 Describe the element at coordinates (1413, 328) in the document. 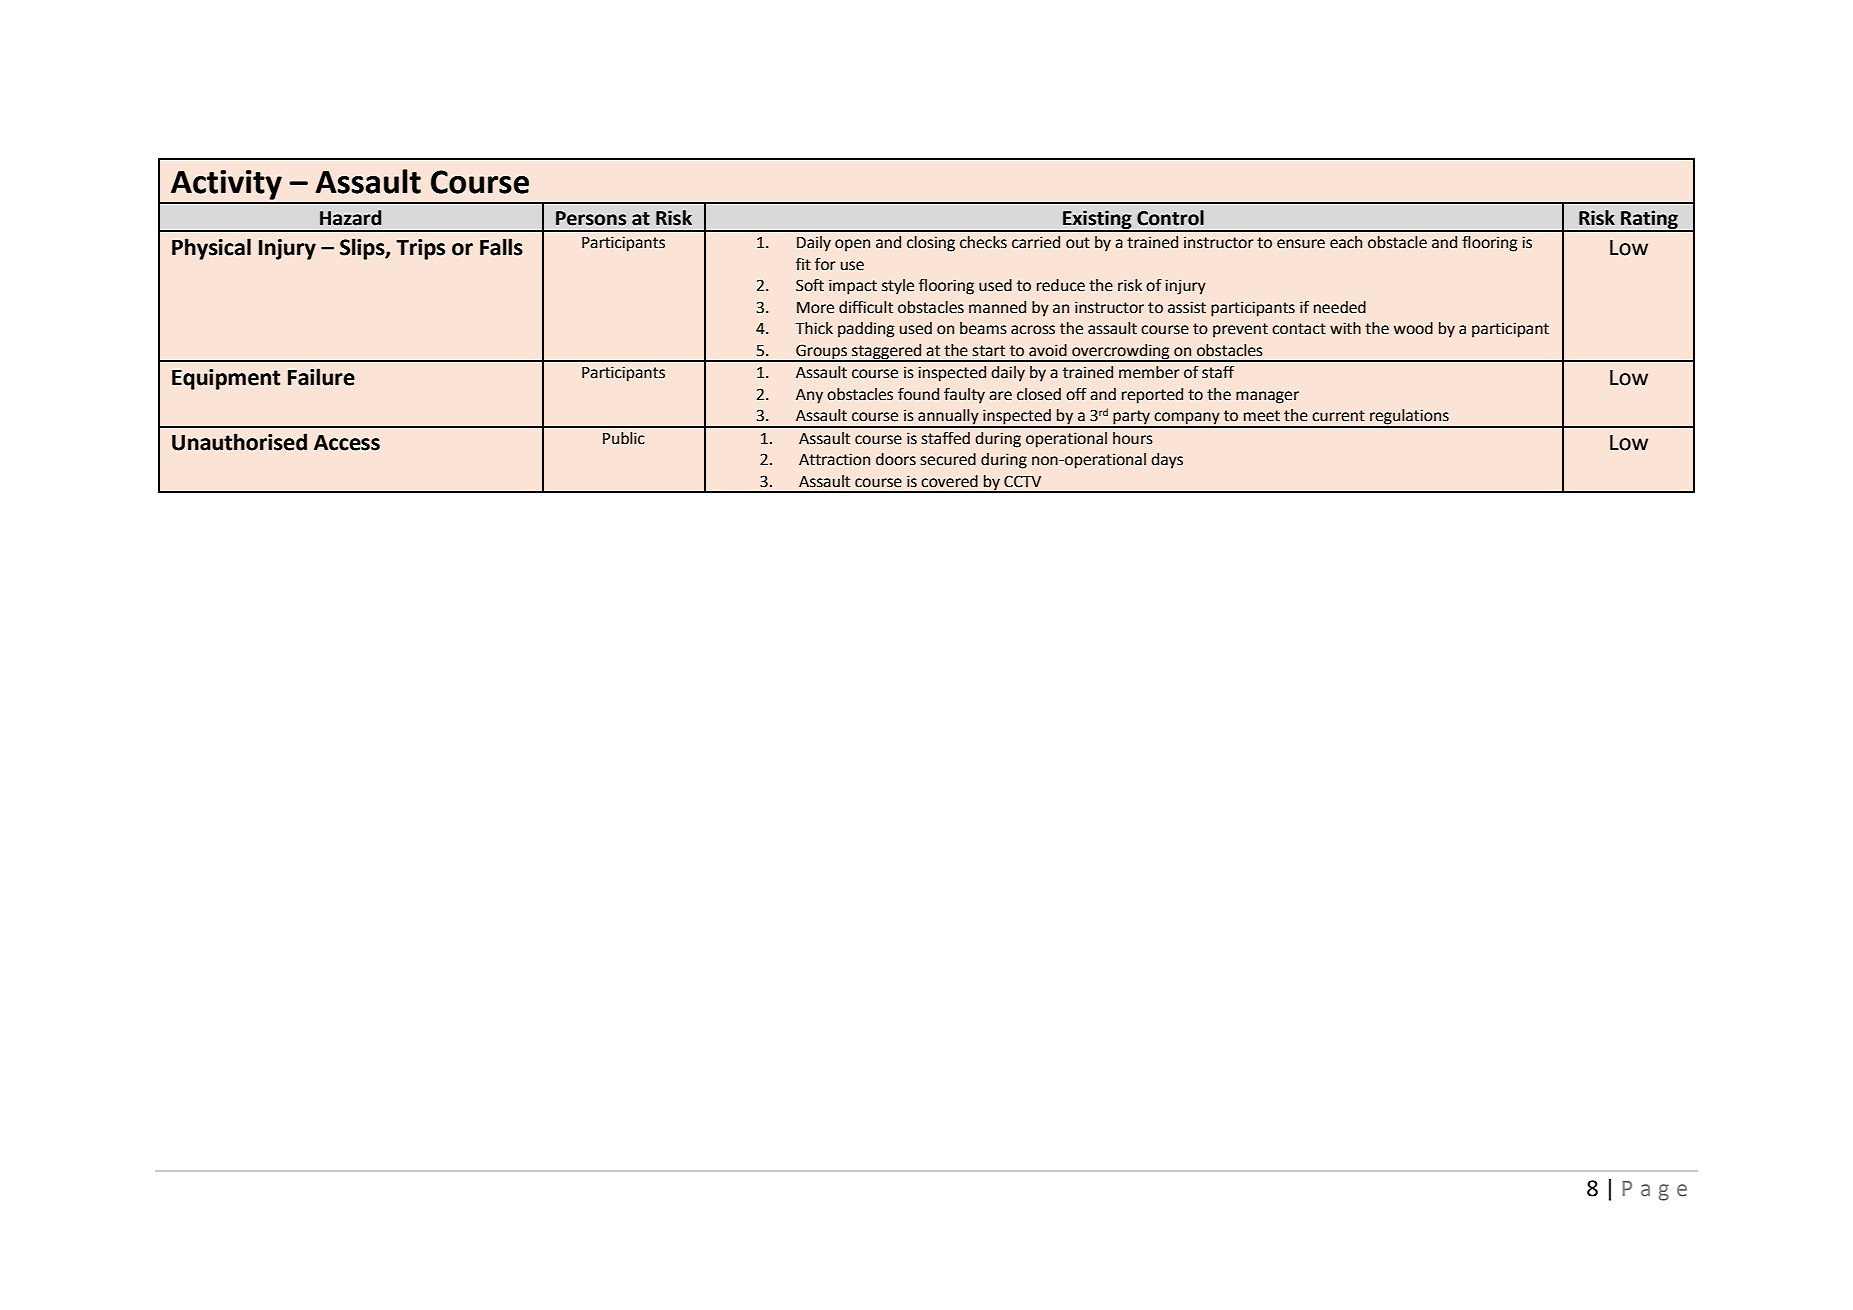

I see `wood` at that location.
